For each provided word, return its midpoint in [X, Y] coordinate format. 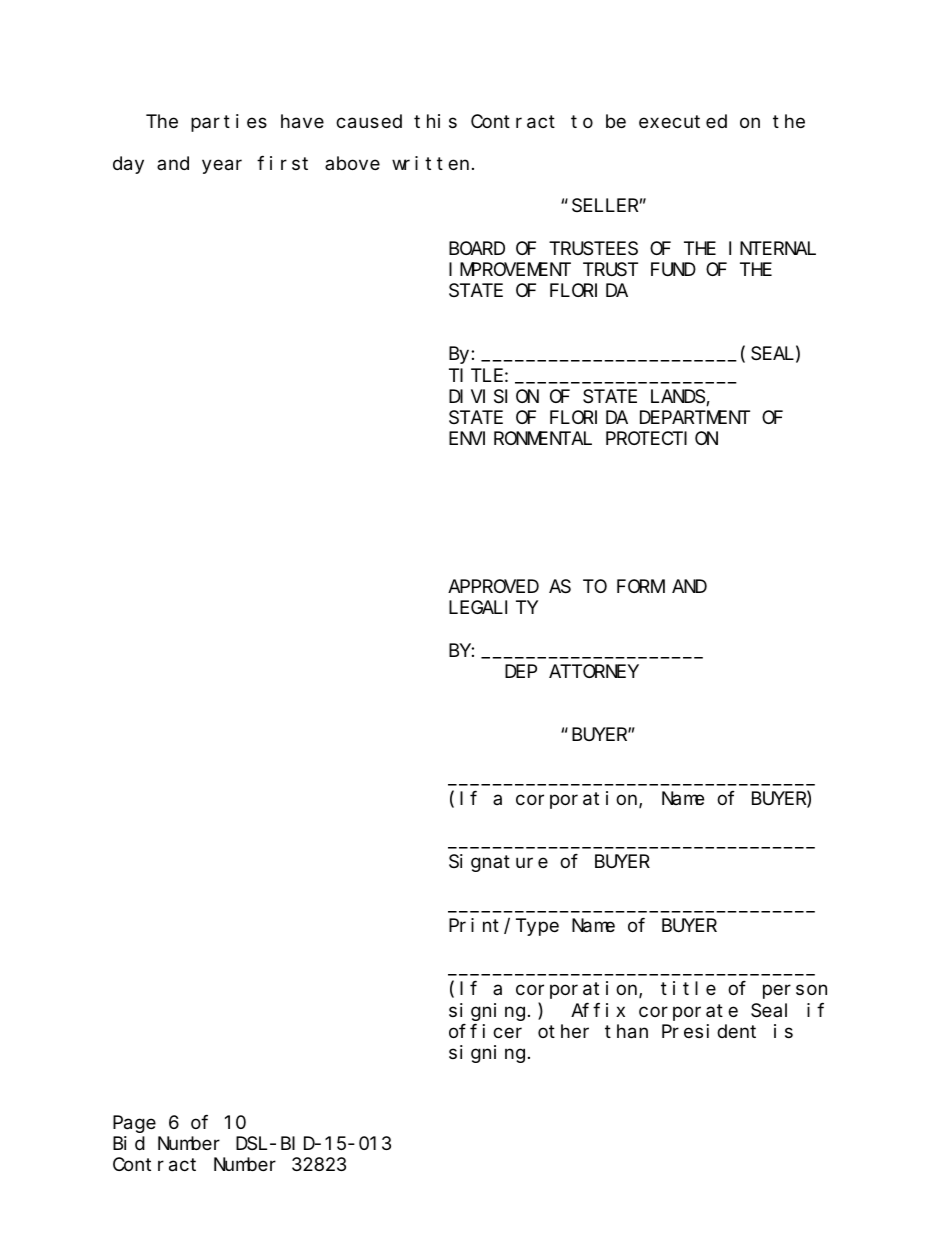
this [435, 121]
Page [134, 1125]
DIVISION [494, 397]
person [795, 992]
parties [229, 123]
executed [683, 121]
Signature [498, 863]
